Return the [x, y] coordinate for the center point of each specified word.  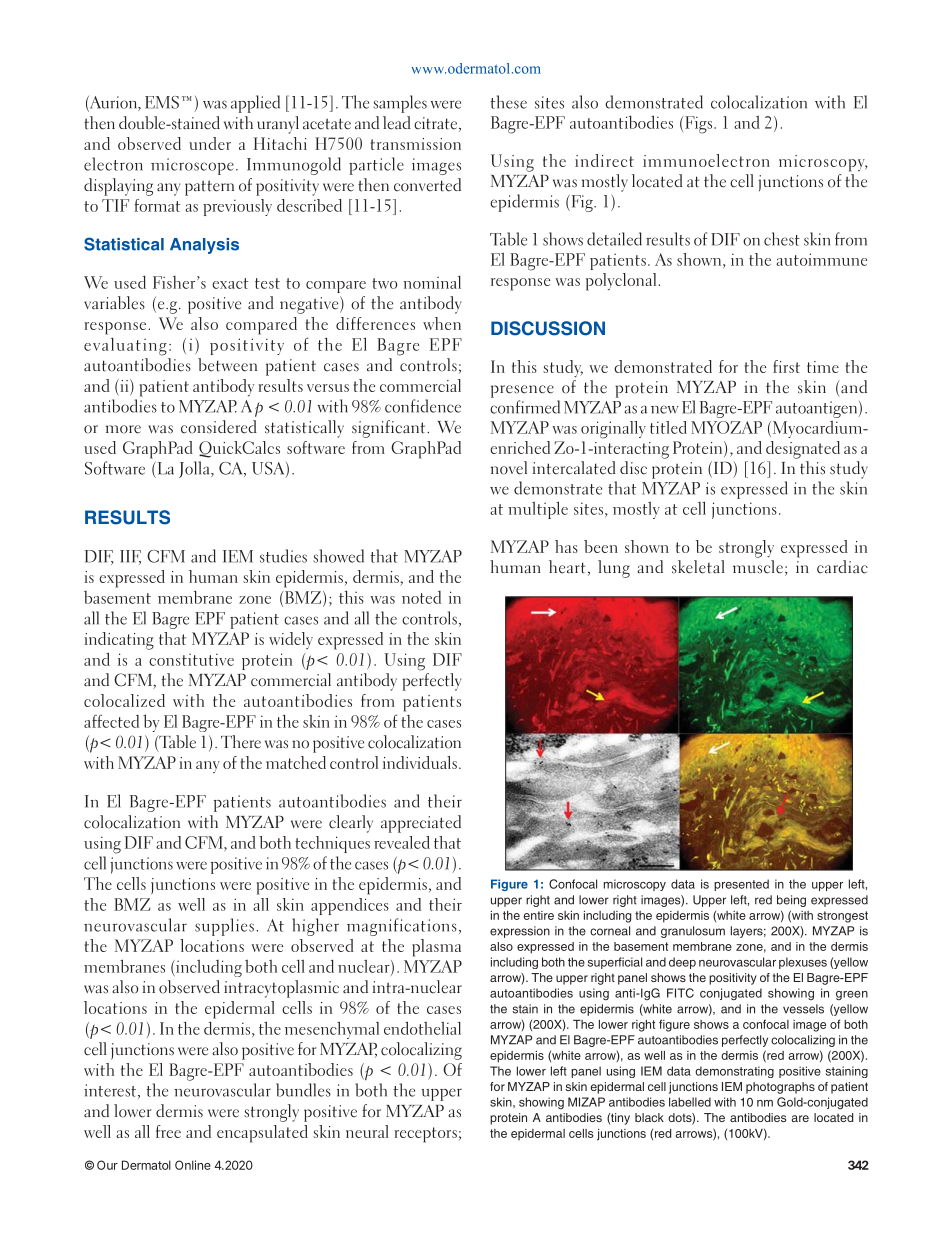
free [168, 1131]
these [509, 102]
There [241, 742]
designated [803, 450]
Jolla [195, 469]
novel [509, 468]
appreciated [421, 824]
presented [741, 885]
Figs [700, 125]
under [210, 143]
